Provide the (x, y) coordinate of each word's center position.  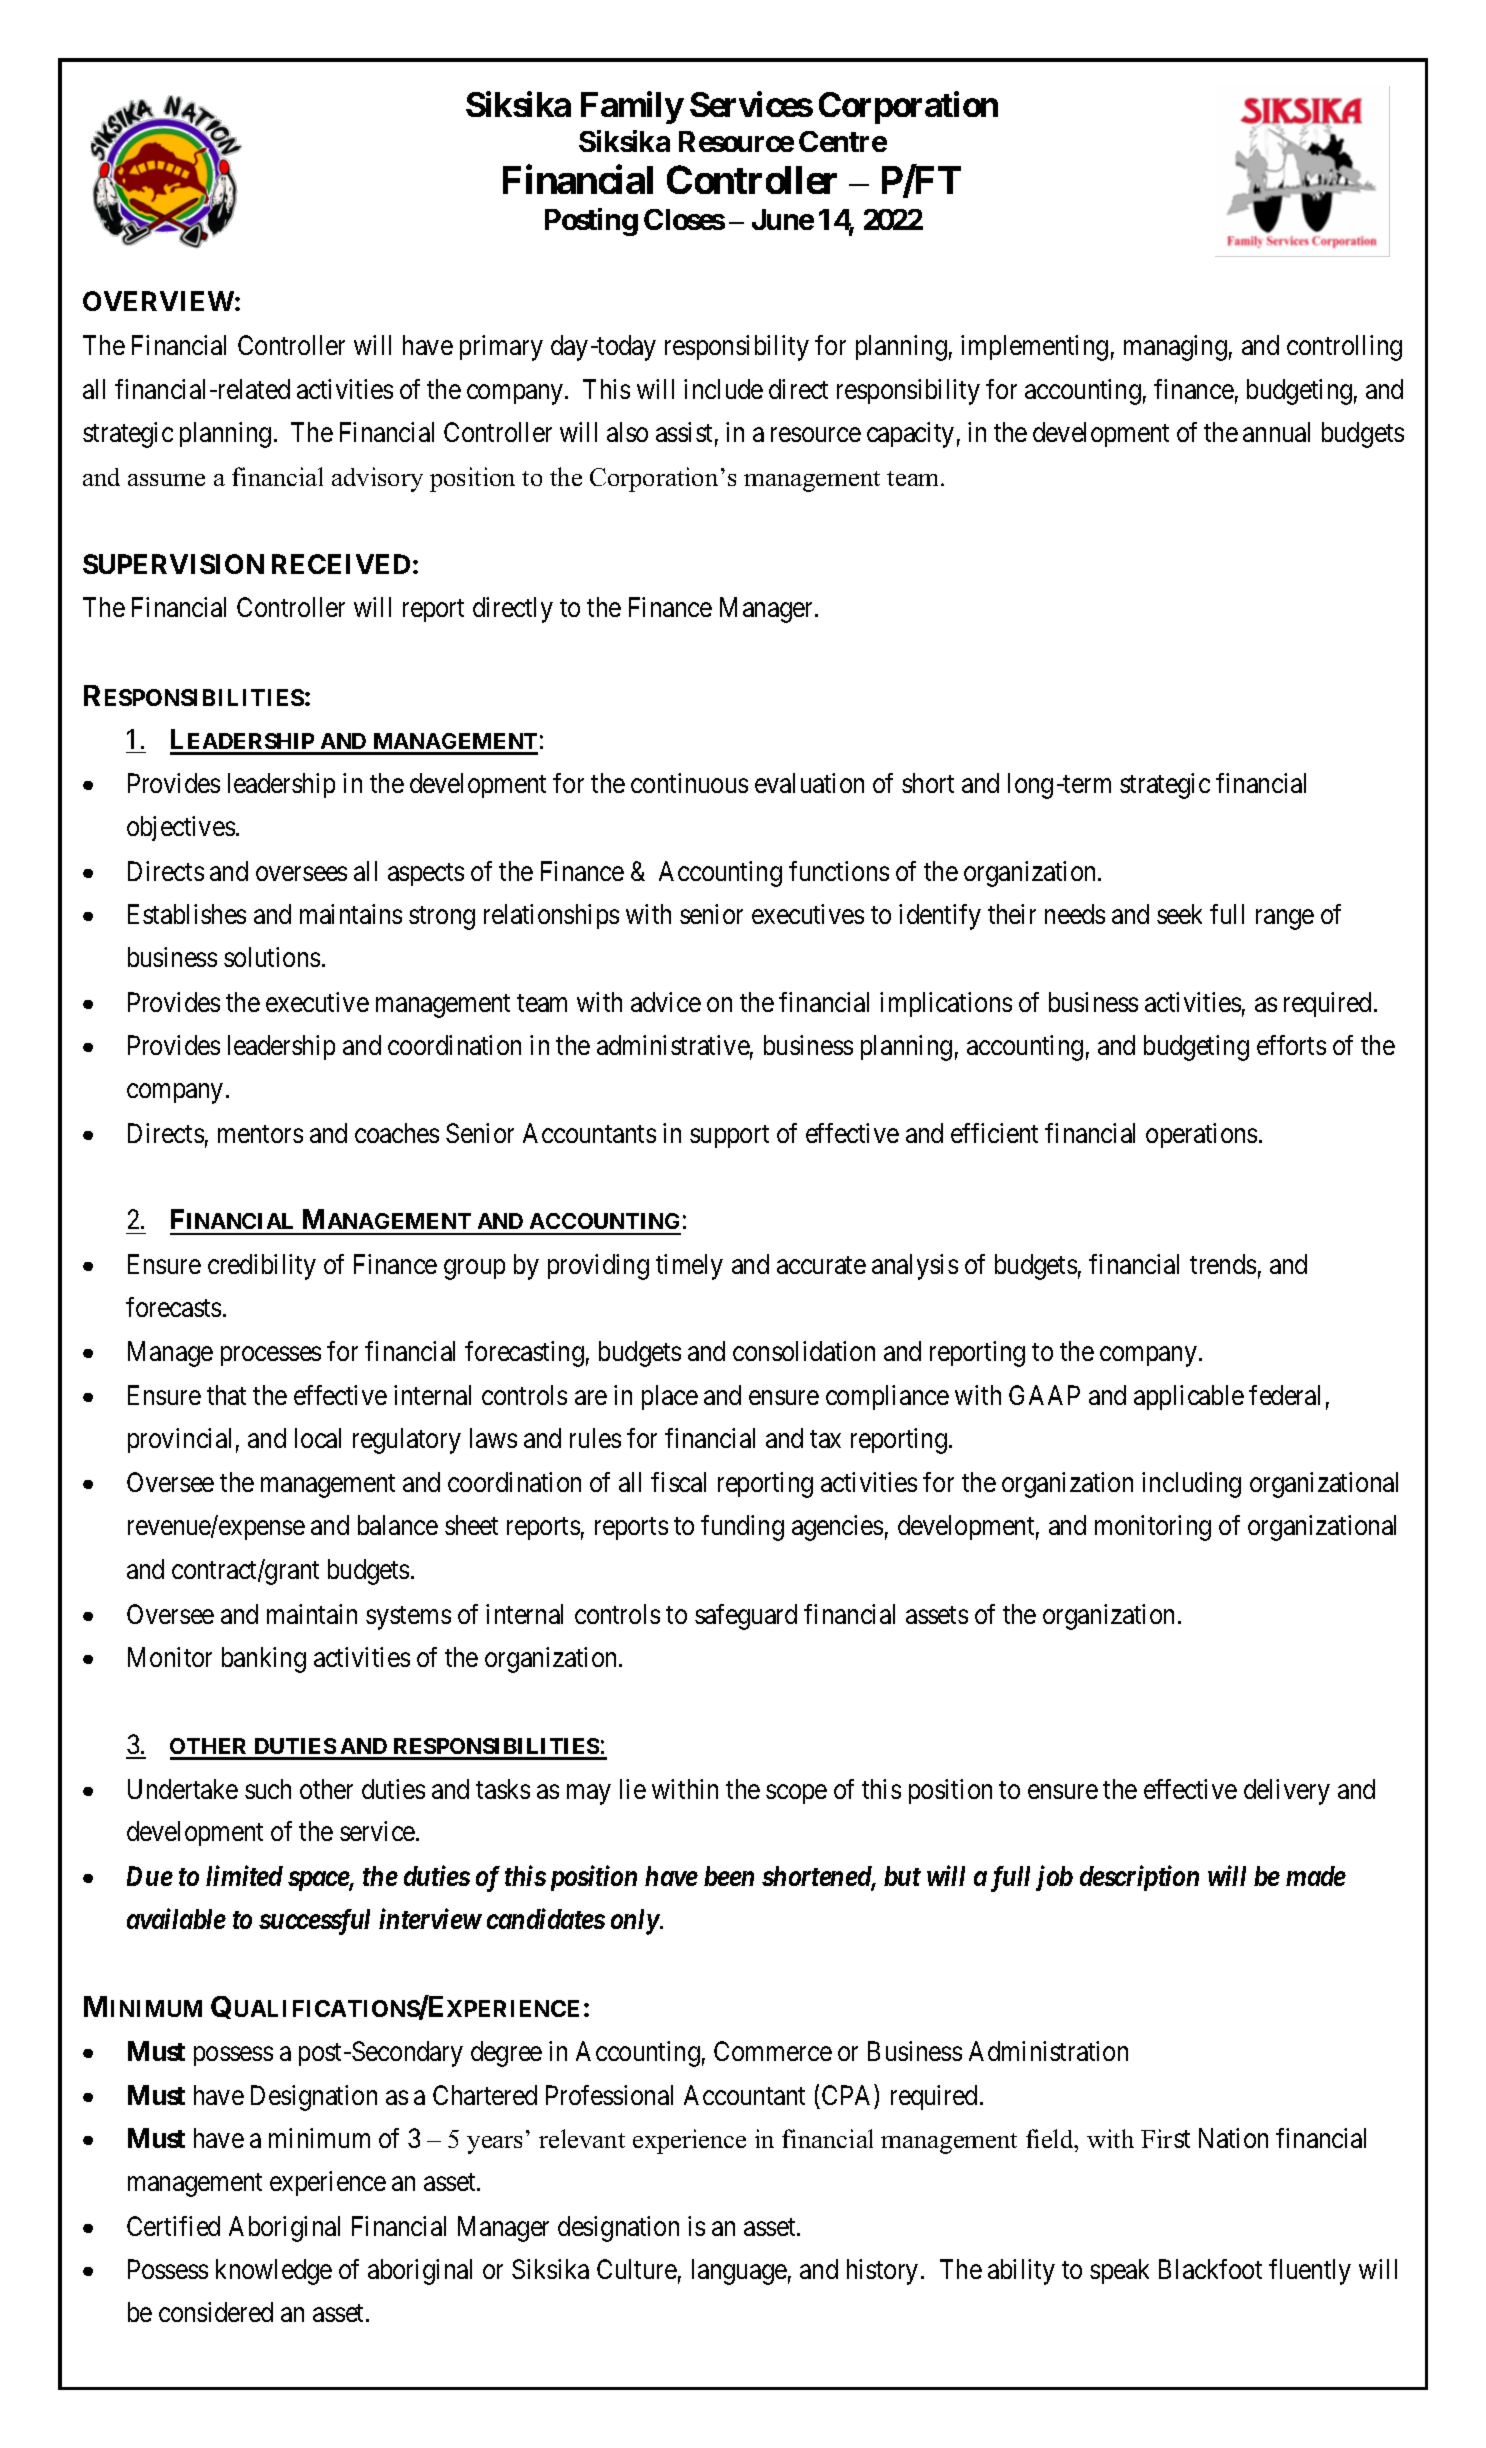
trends (1223, 1264)
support (729, 1136)
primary (501, 348)
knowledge (274, 2272)
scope (796, 1794)
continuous (689, 783)
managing (1175, 348)
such (268, 1789)
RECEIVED (341, 564)
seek (1179, 914)
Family (632, 108)
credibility (262, 1267)
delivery (1287, 1792)
